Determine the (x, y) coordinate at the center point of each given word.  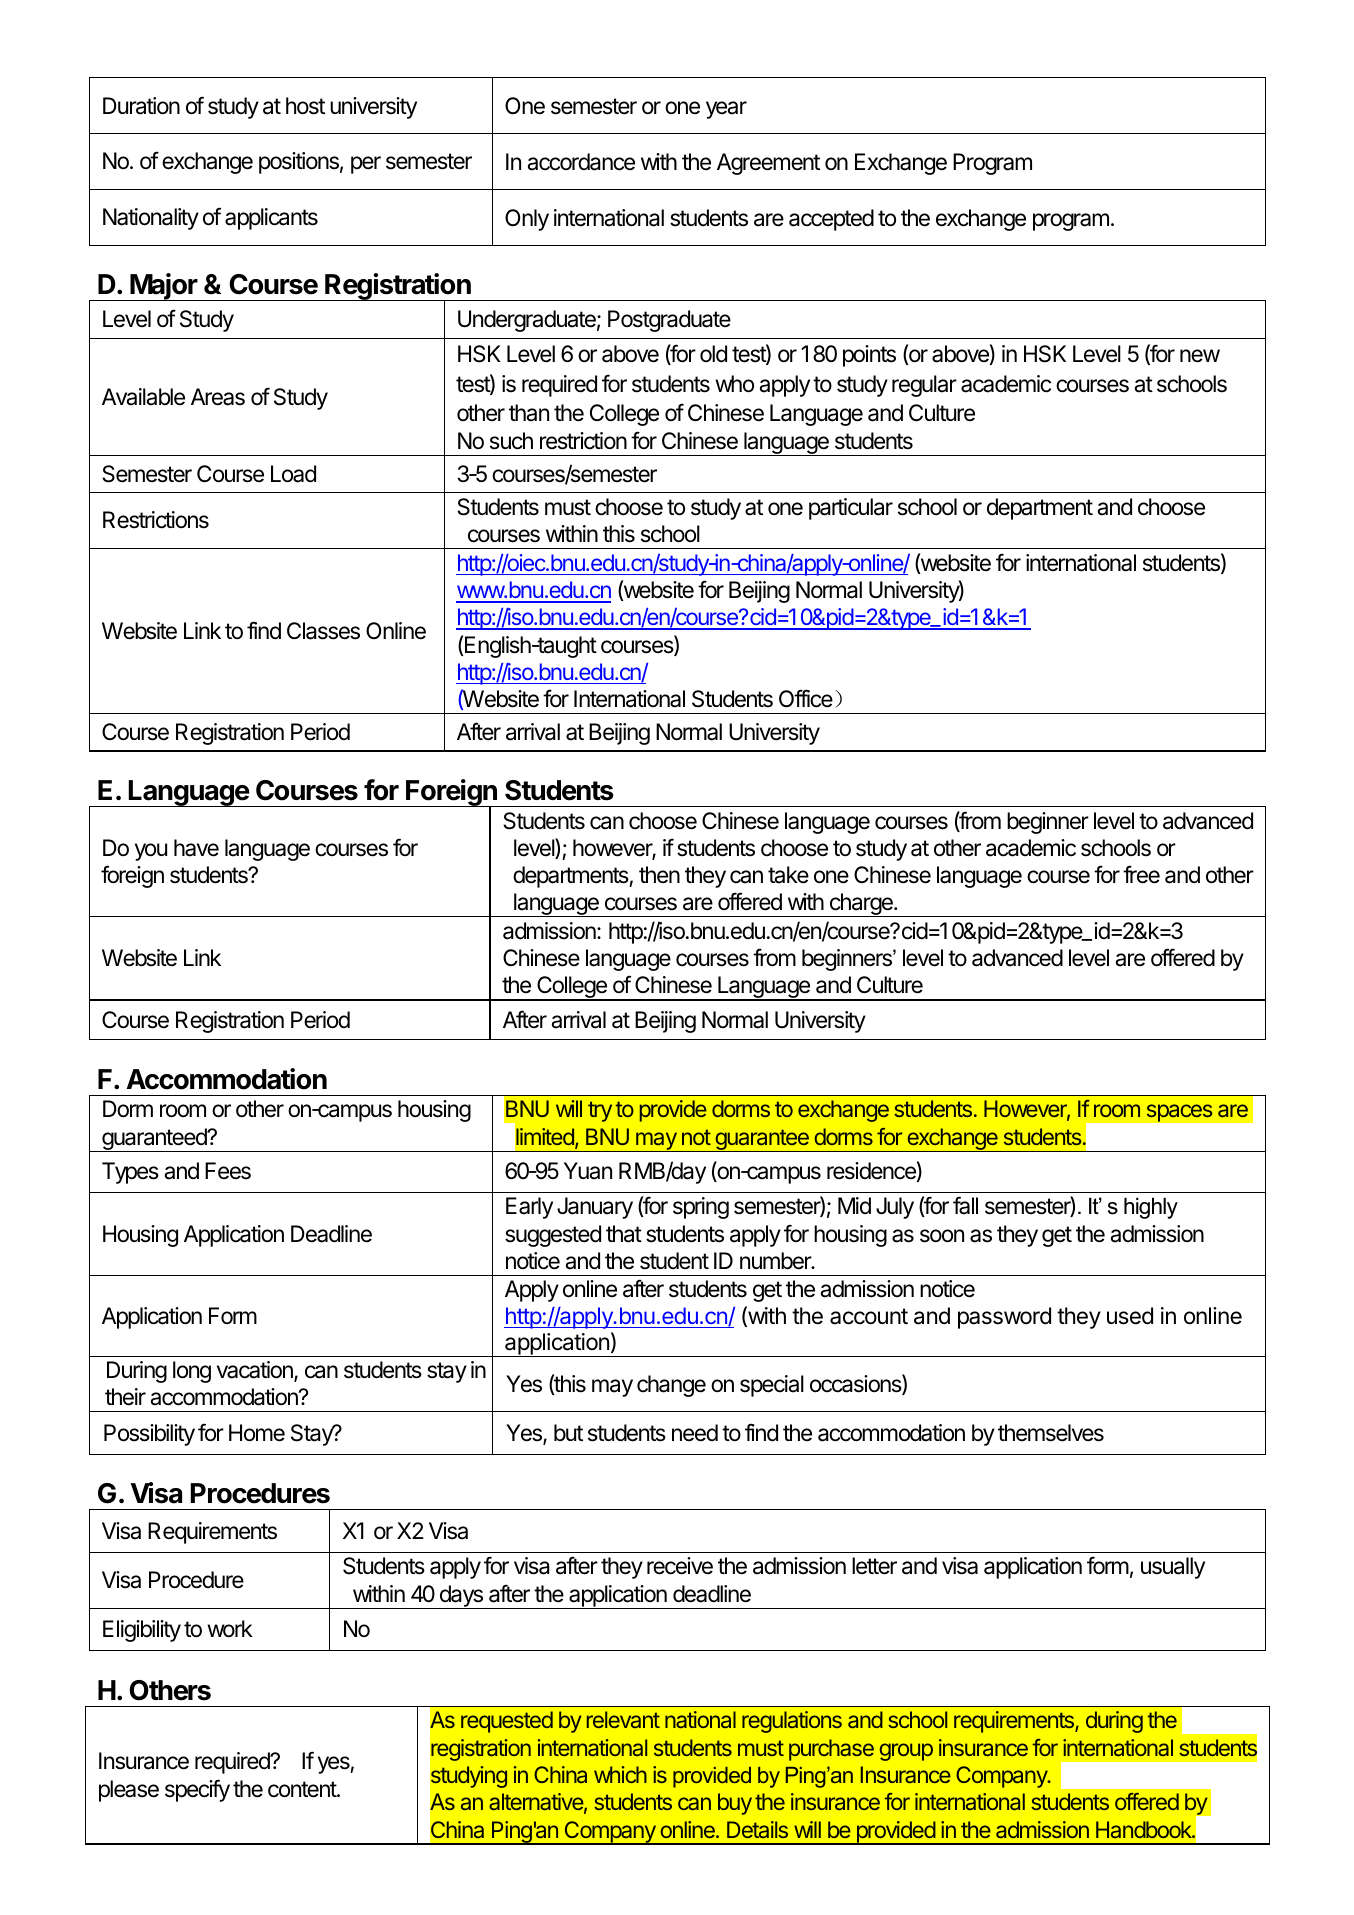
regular (924, 386)
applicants (271, 219)
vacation (256, 1371)
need (695, 1433)
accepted (831, 220)
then (659, 875)
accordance (581, 162)
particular (851, 509)
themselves (1051, 1433)
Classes (323, 631)
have (196, 848)
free (1141, 874)
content (303, 1789)
